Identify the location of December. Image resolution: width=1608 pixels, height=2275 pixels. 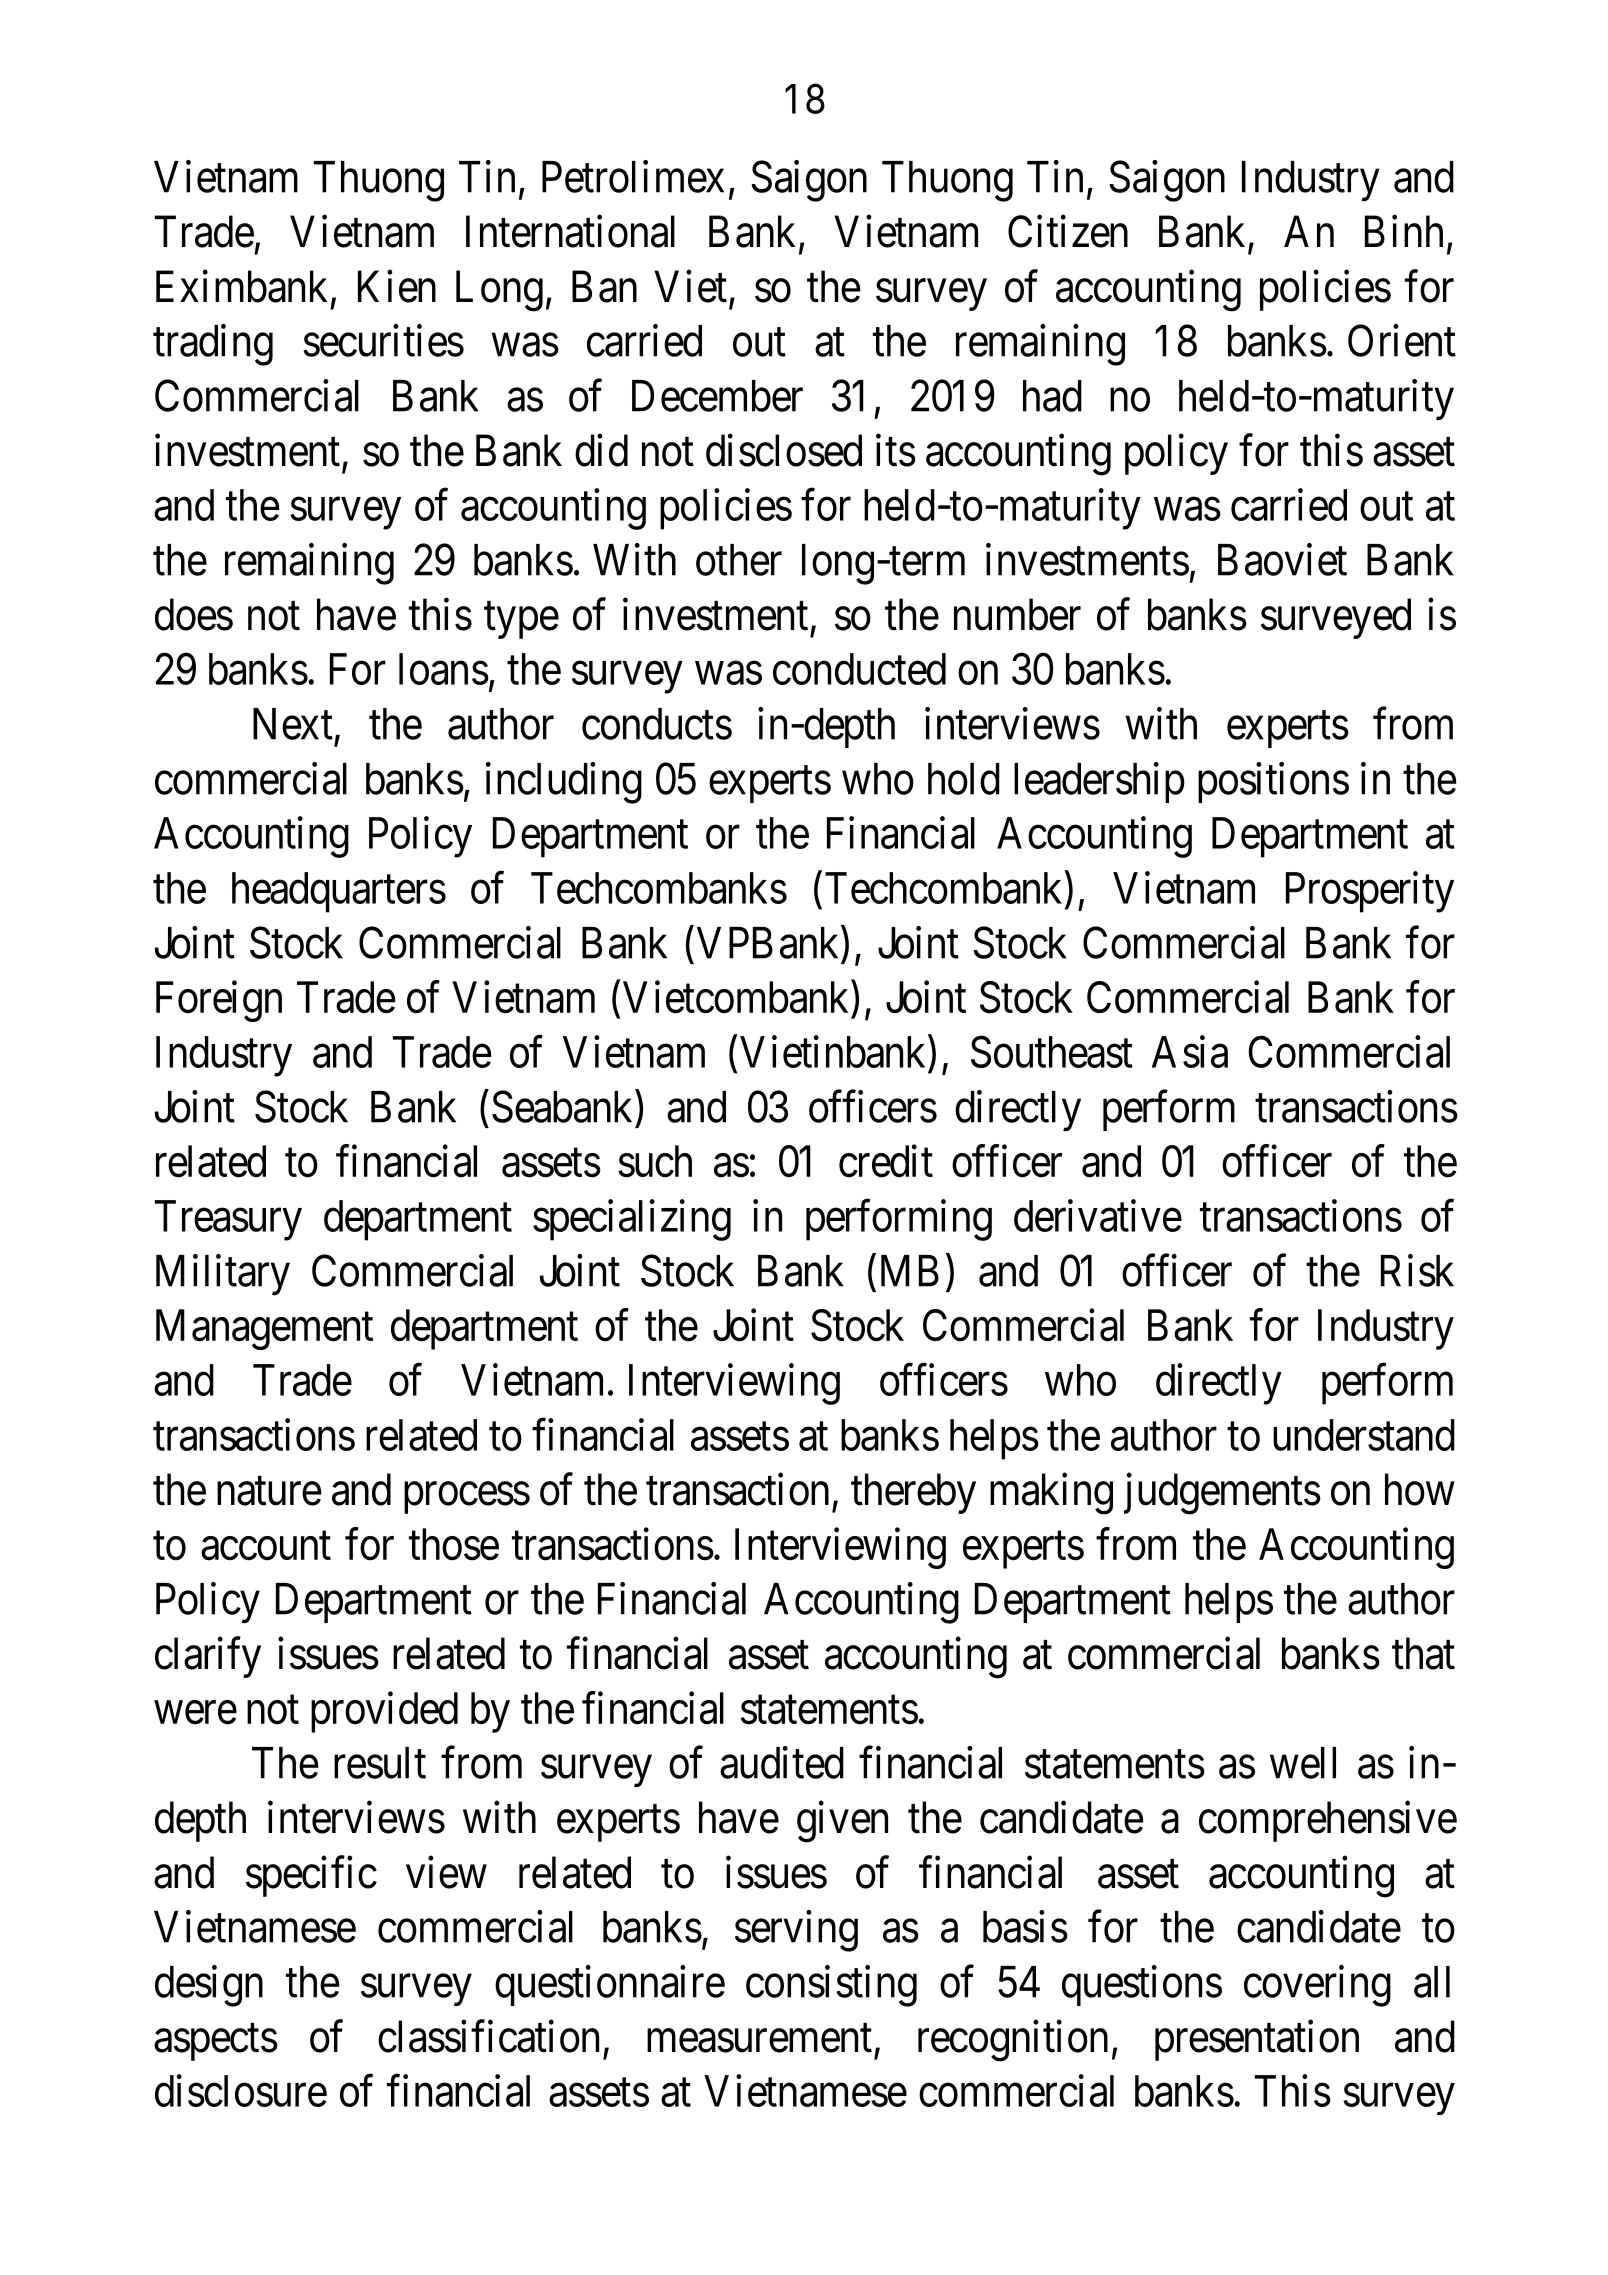
(717, 396).
